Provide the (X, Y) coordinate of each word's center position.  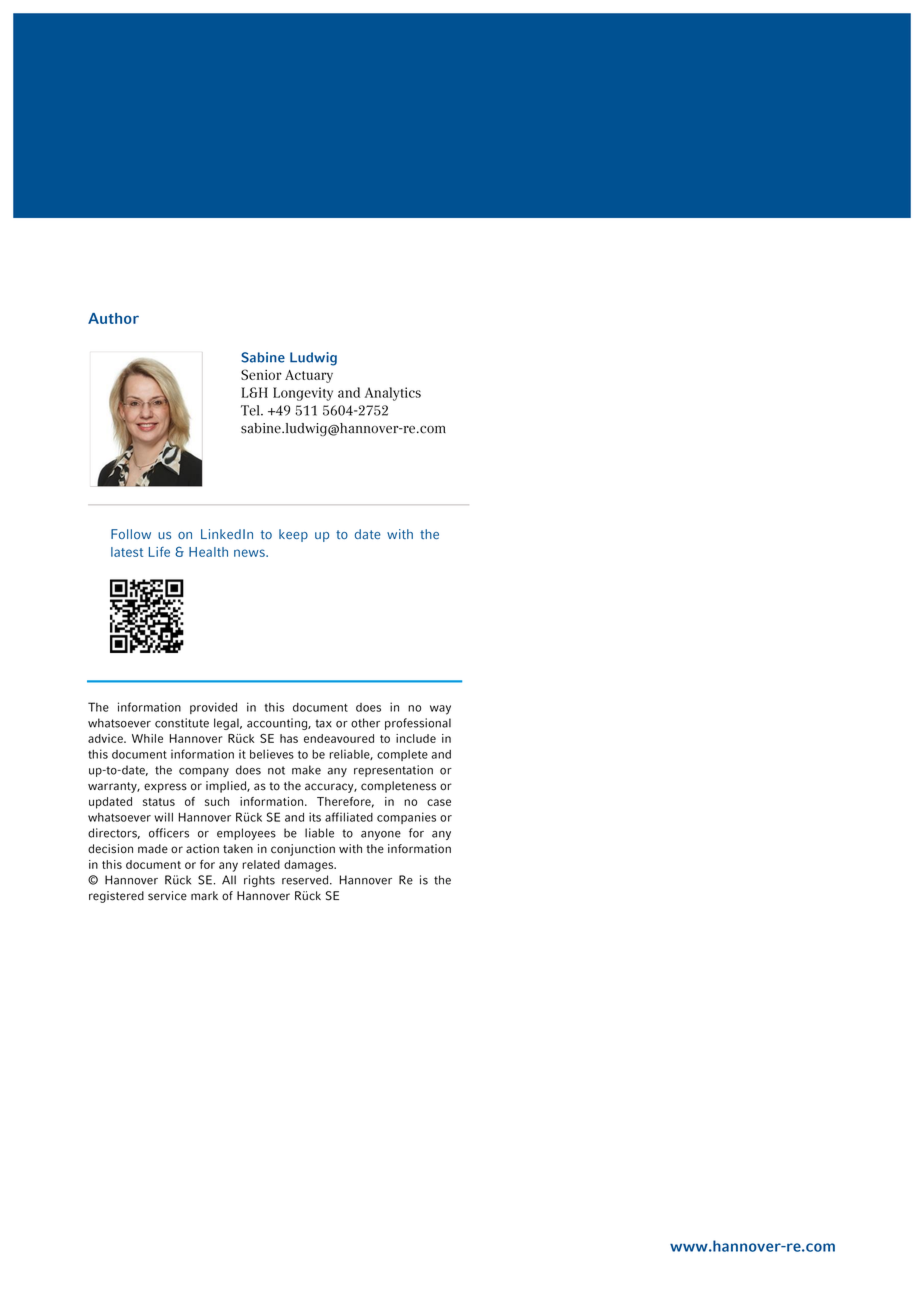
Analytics (393, 394)
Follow (131, 534)
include (416, 738)
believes (272, 754)
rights (259, 881)
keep (293, 535)
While (147, 738)
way (440, 710)
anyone (381, 835)
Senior (261, 374)
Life (159, 552)
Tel (251, 410)
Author (113, 318)
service (167, 896)
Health (208, 552)
